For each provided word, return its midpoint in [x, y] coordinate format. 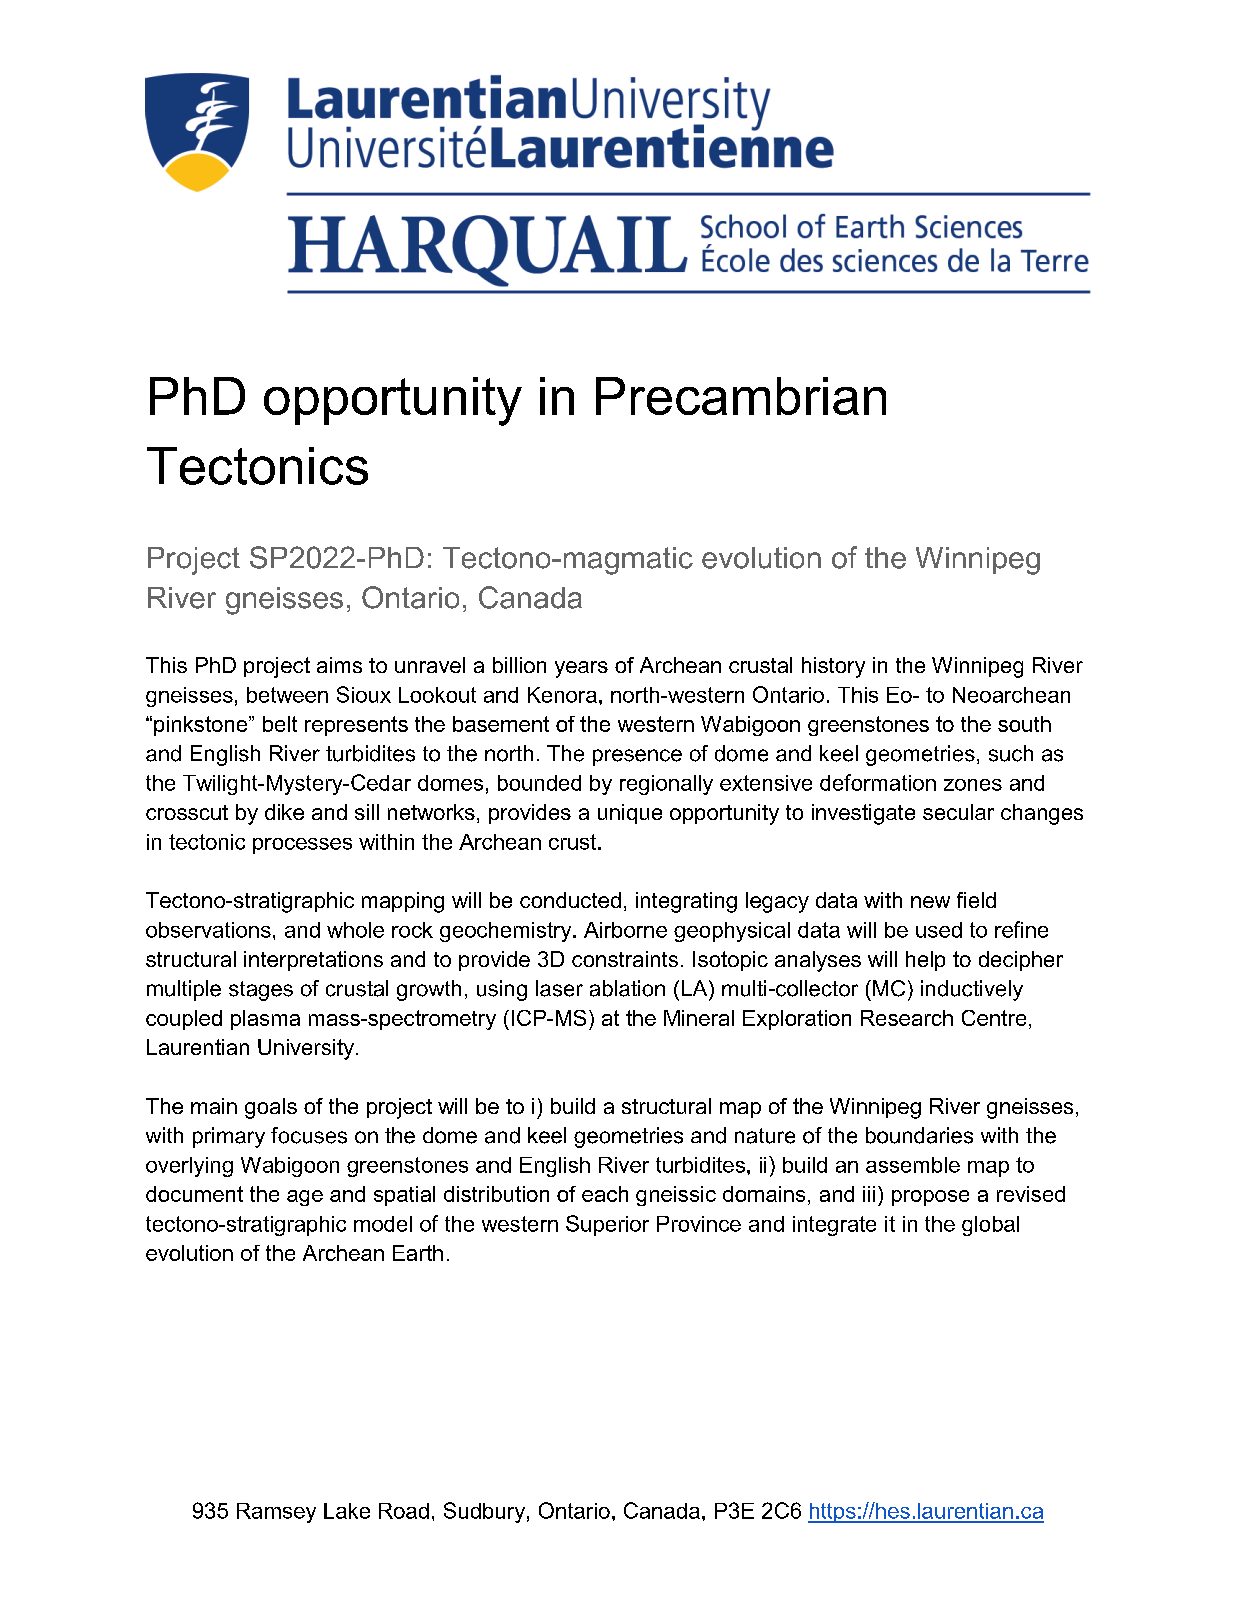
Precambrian [741, 396]
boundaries [919, 1135]
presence [637, 757]
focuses [309, 1135]
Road [404, 1511]
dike [284, 812]
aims [339, 665]
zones [973, 785]
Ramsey [276, 1513]
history [833, 667]
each [605, 1194]
